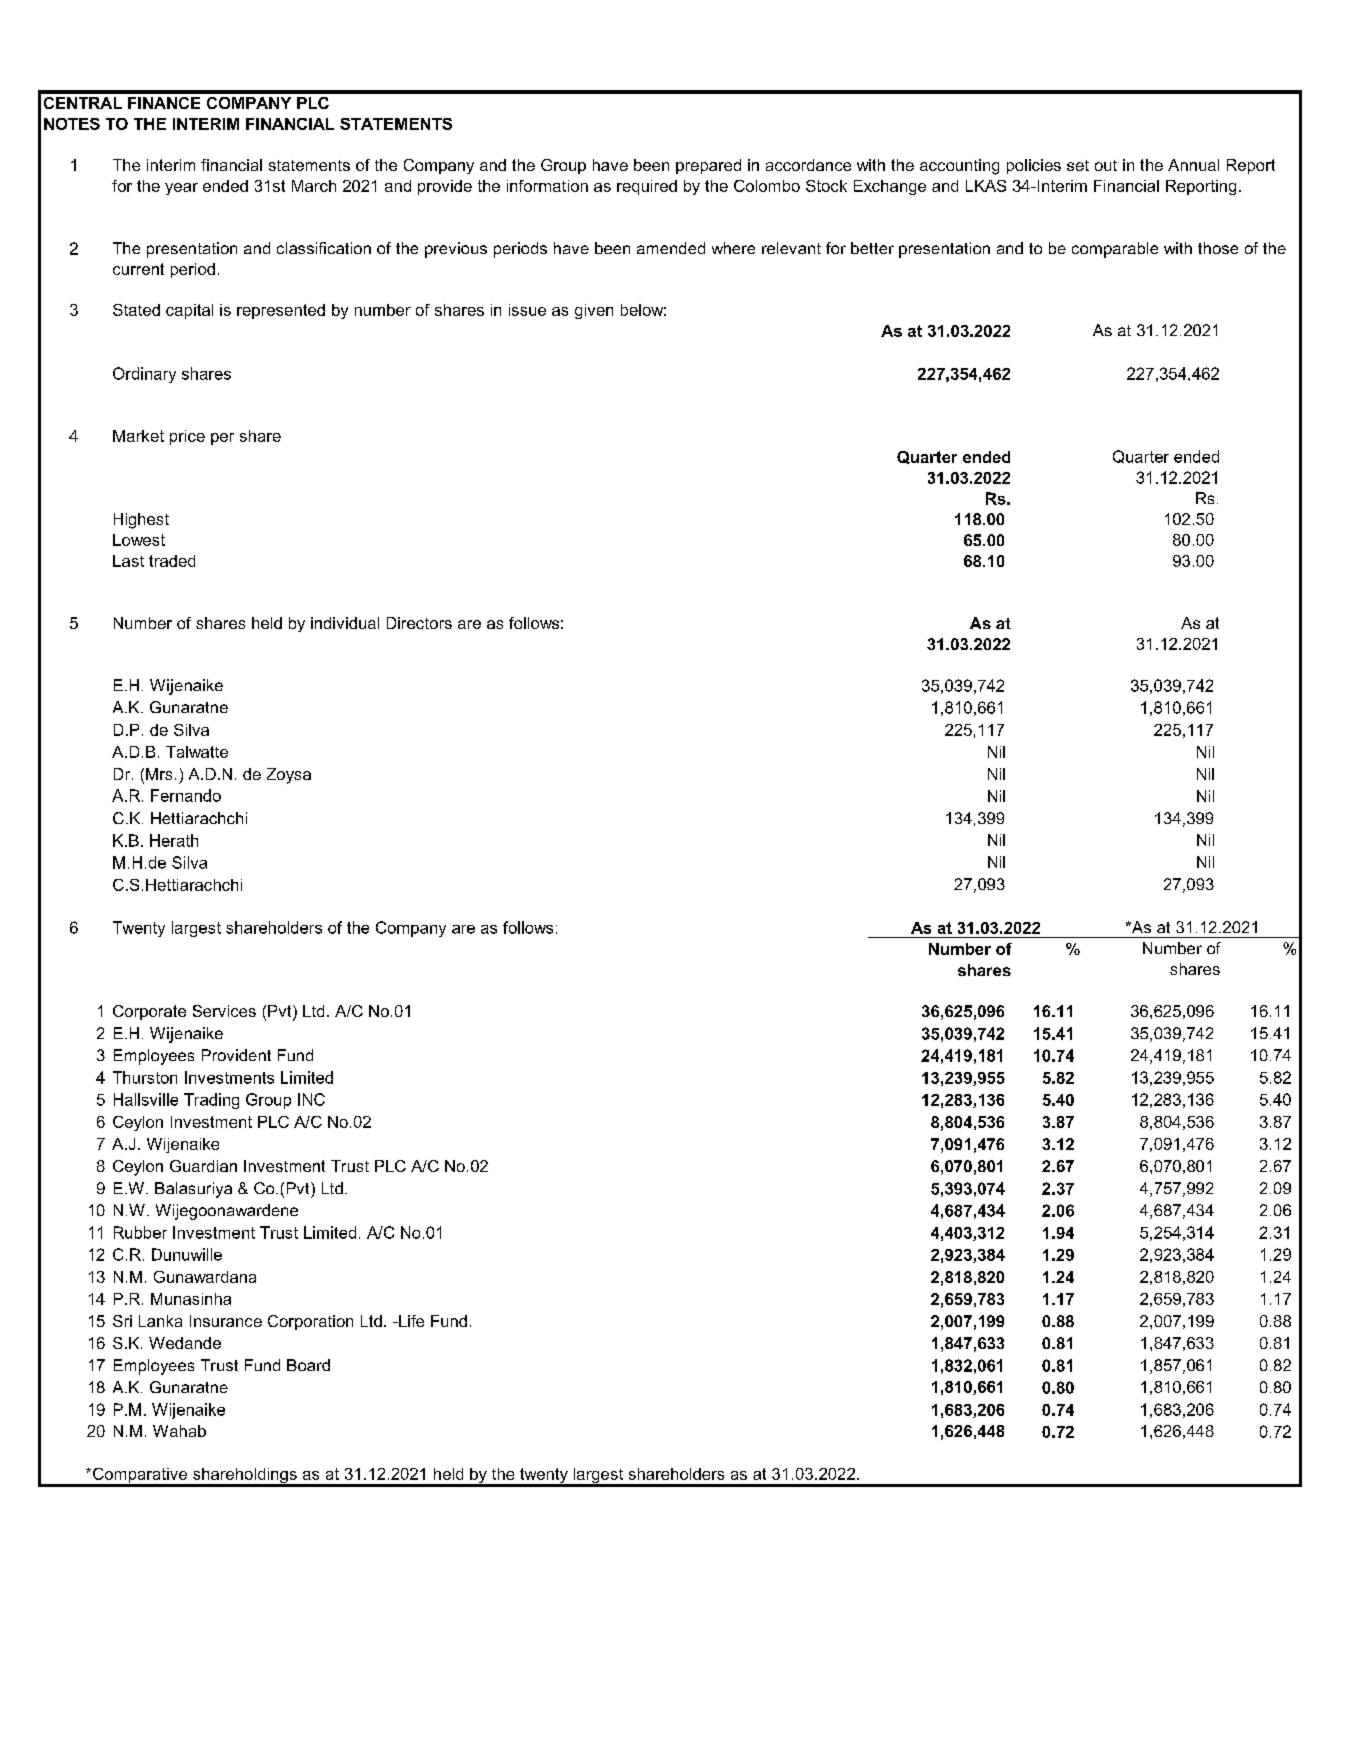  Describe the element at coordinates (181, 189) in the page. I see `year` at that location.
